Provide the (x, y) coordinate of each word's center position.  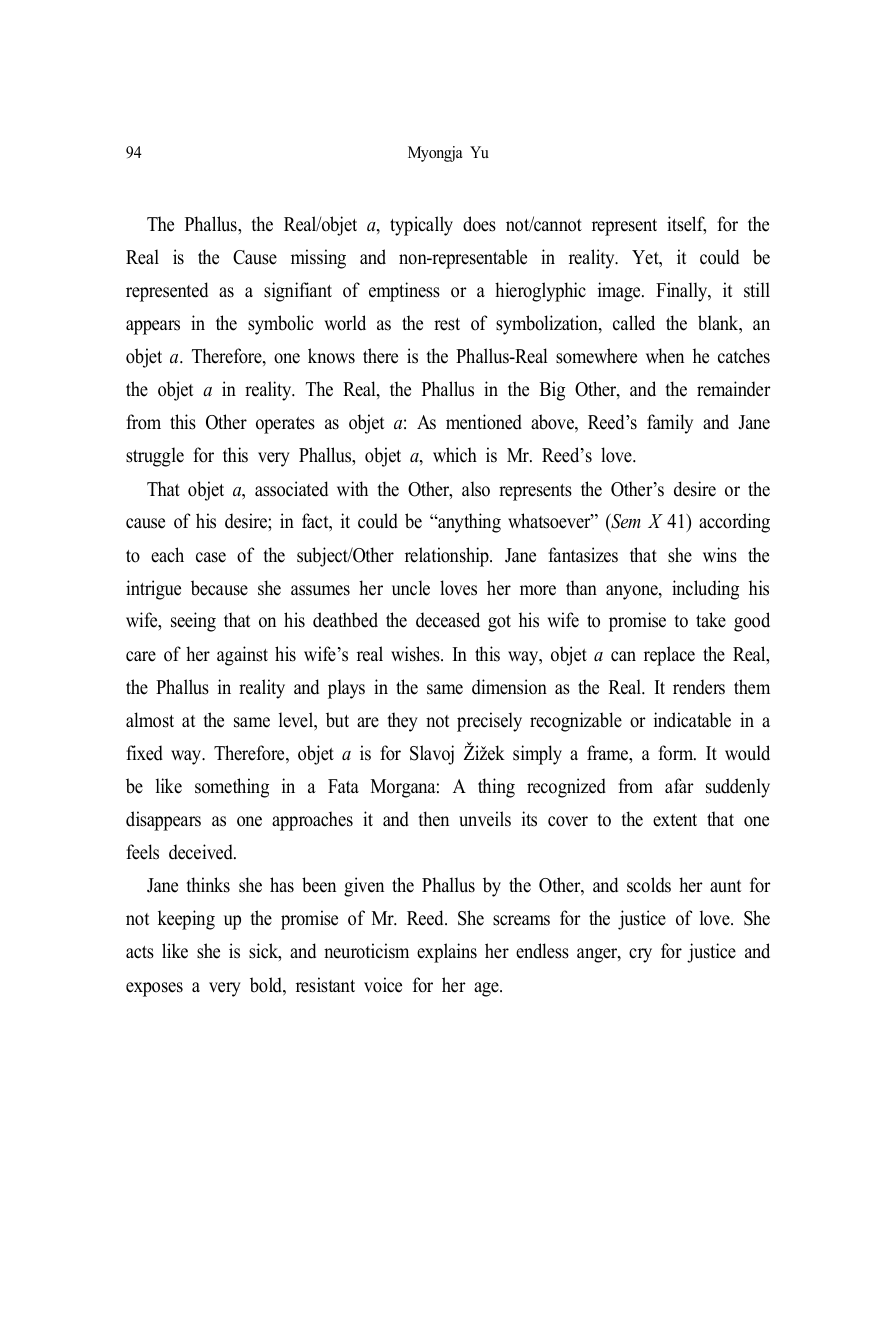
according (734, 523)
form (677, 753)
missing (318, 259)
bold (267, 986)
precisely (489, 722)
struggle (155, 457)
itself (686, 225)
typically (421, 226)
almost (150, 720)
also (476, 489)
